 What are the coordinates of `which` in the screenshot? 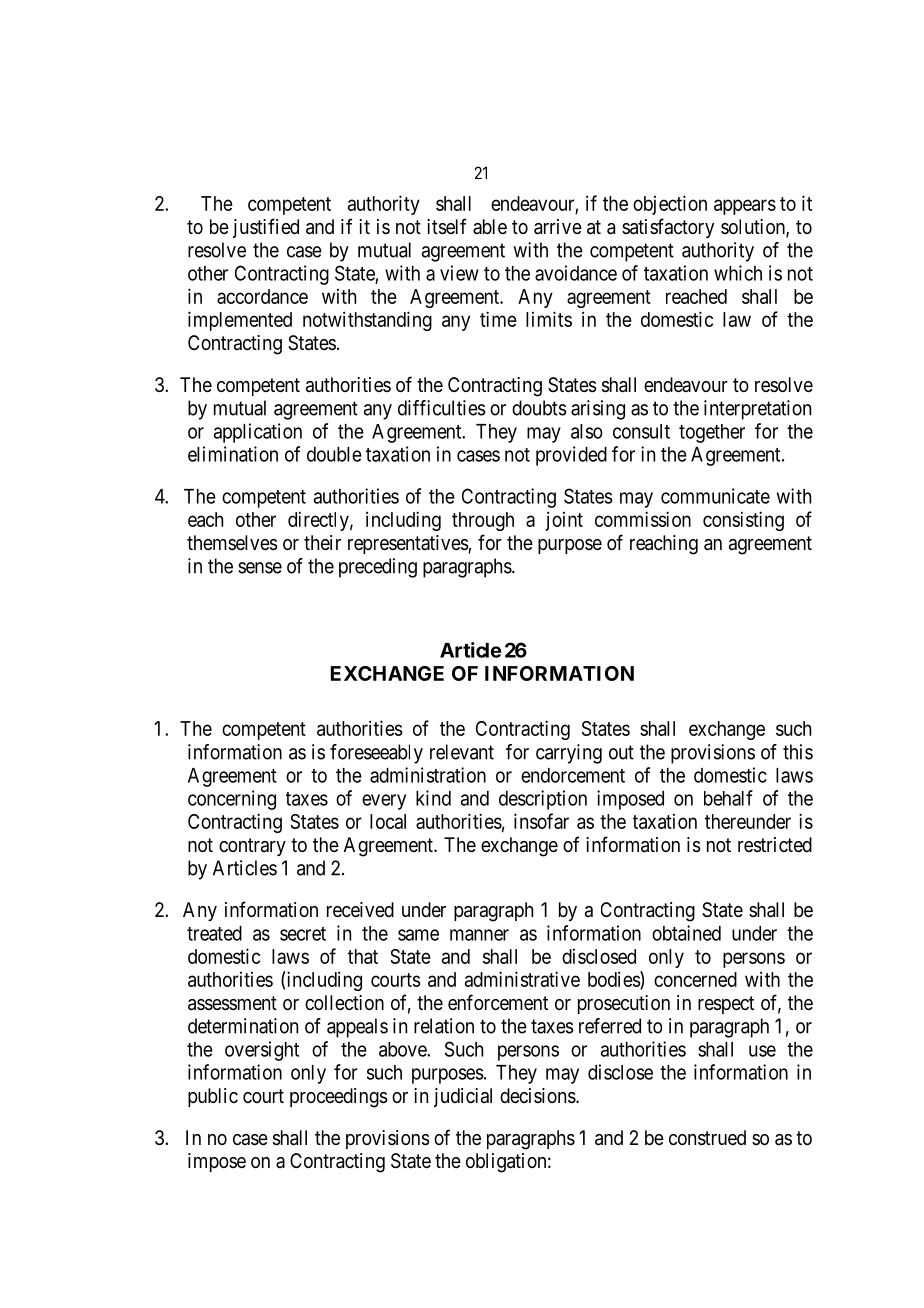 It's located at (738, 273).
